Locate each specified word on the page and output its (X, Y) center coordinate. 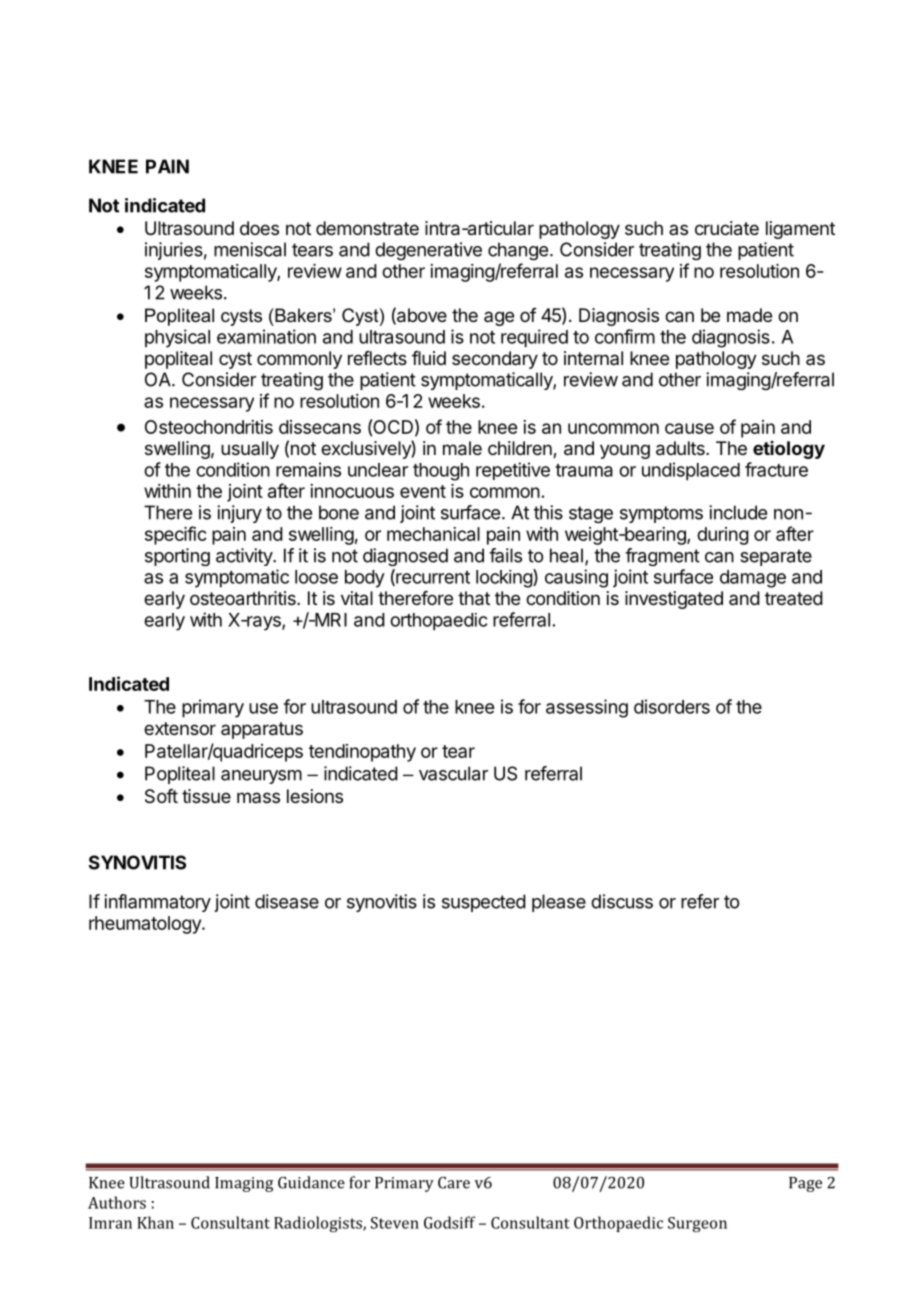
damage (753, 579)
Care (454, 1182)
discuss (622, 901)
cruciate (727, 228)
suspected (484, 903)
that (474, 598)
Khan (155, 1222)
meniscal (250, 249)
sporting (177, 557)
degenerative (428, 251)
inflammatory (157, 903)
